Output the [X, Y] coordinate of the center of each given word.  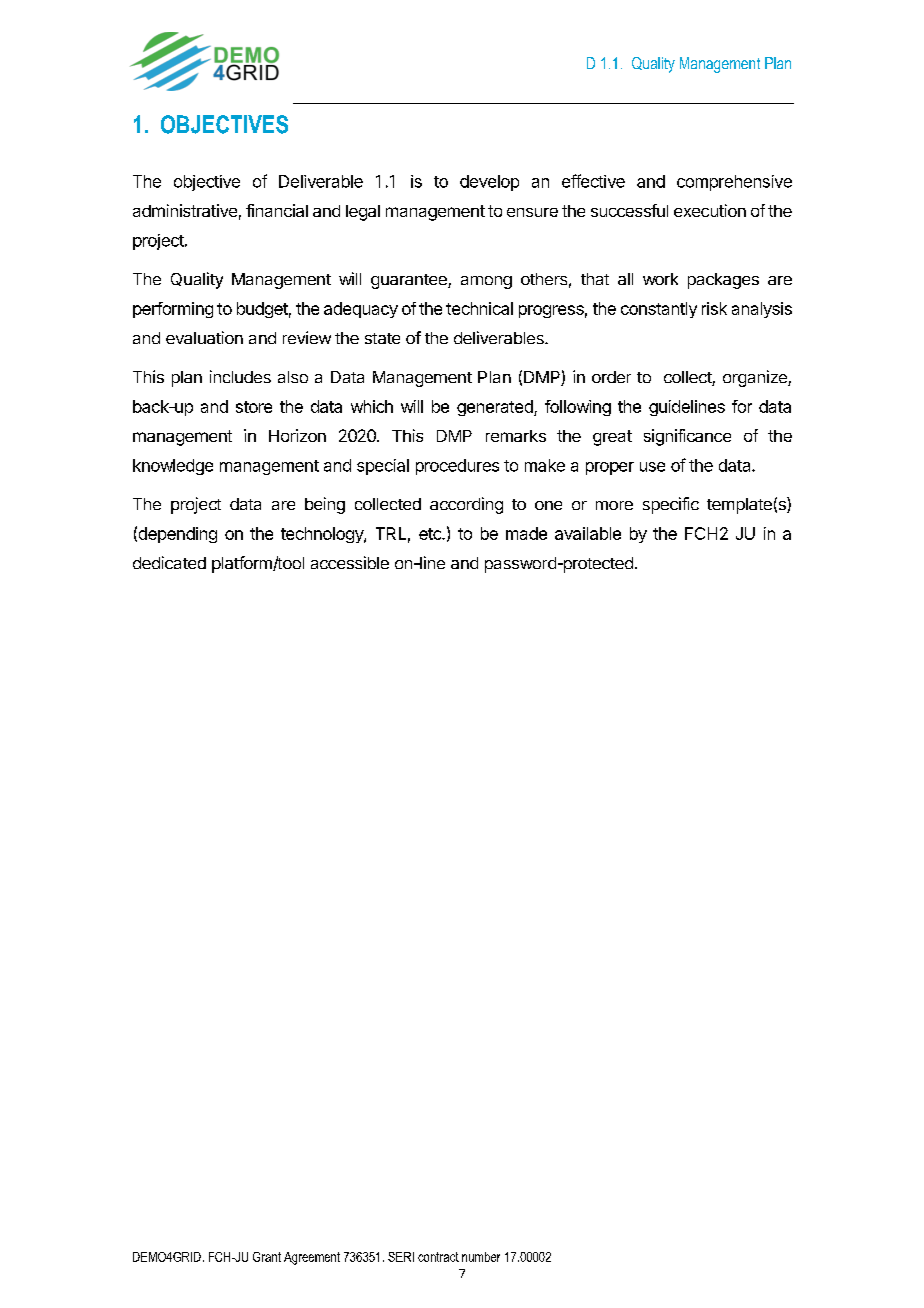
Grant [267, 1257]
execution [710, 210]
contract [438, 1257]
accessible [350, 562]
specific [671, 505]
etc [431, 534]
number [481, 1257]
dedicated [169, 562]
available [588, 533]
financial [277, 210]
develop [489, 183]
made [526, 533]
